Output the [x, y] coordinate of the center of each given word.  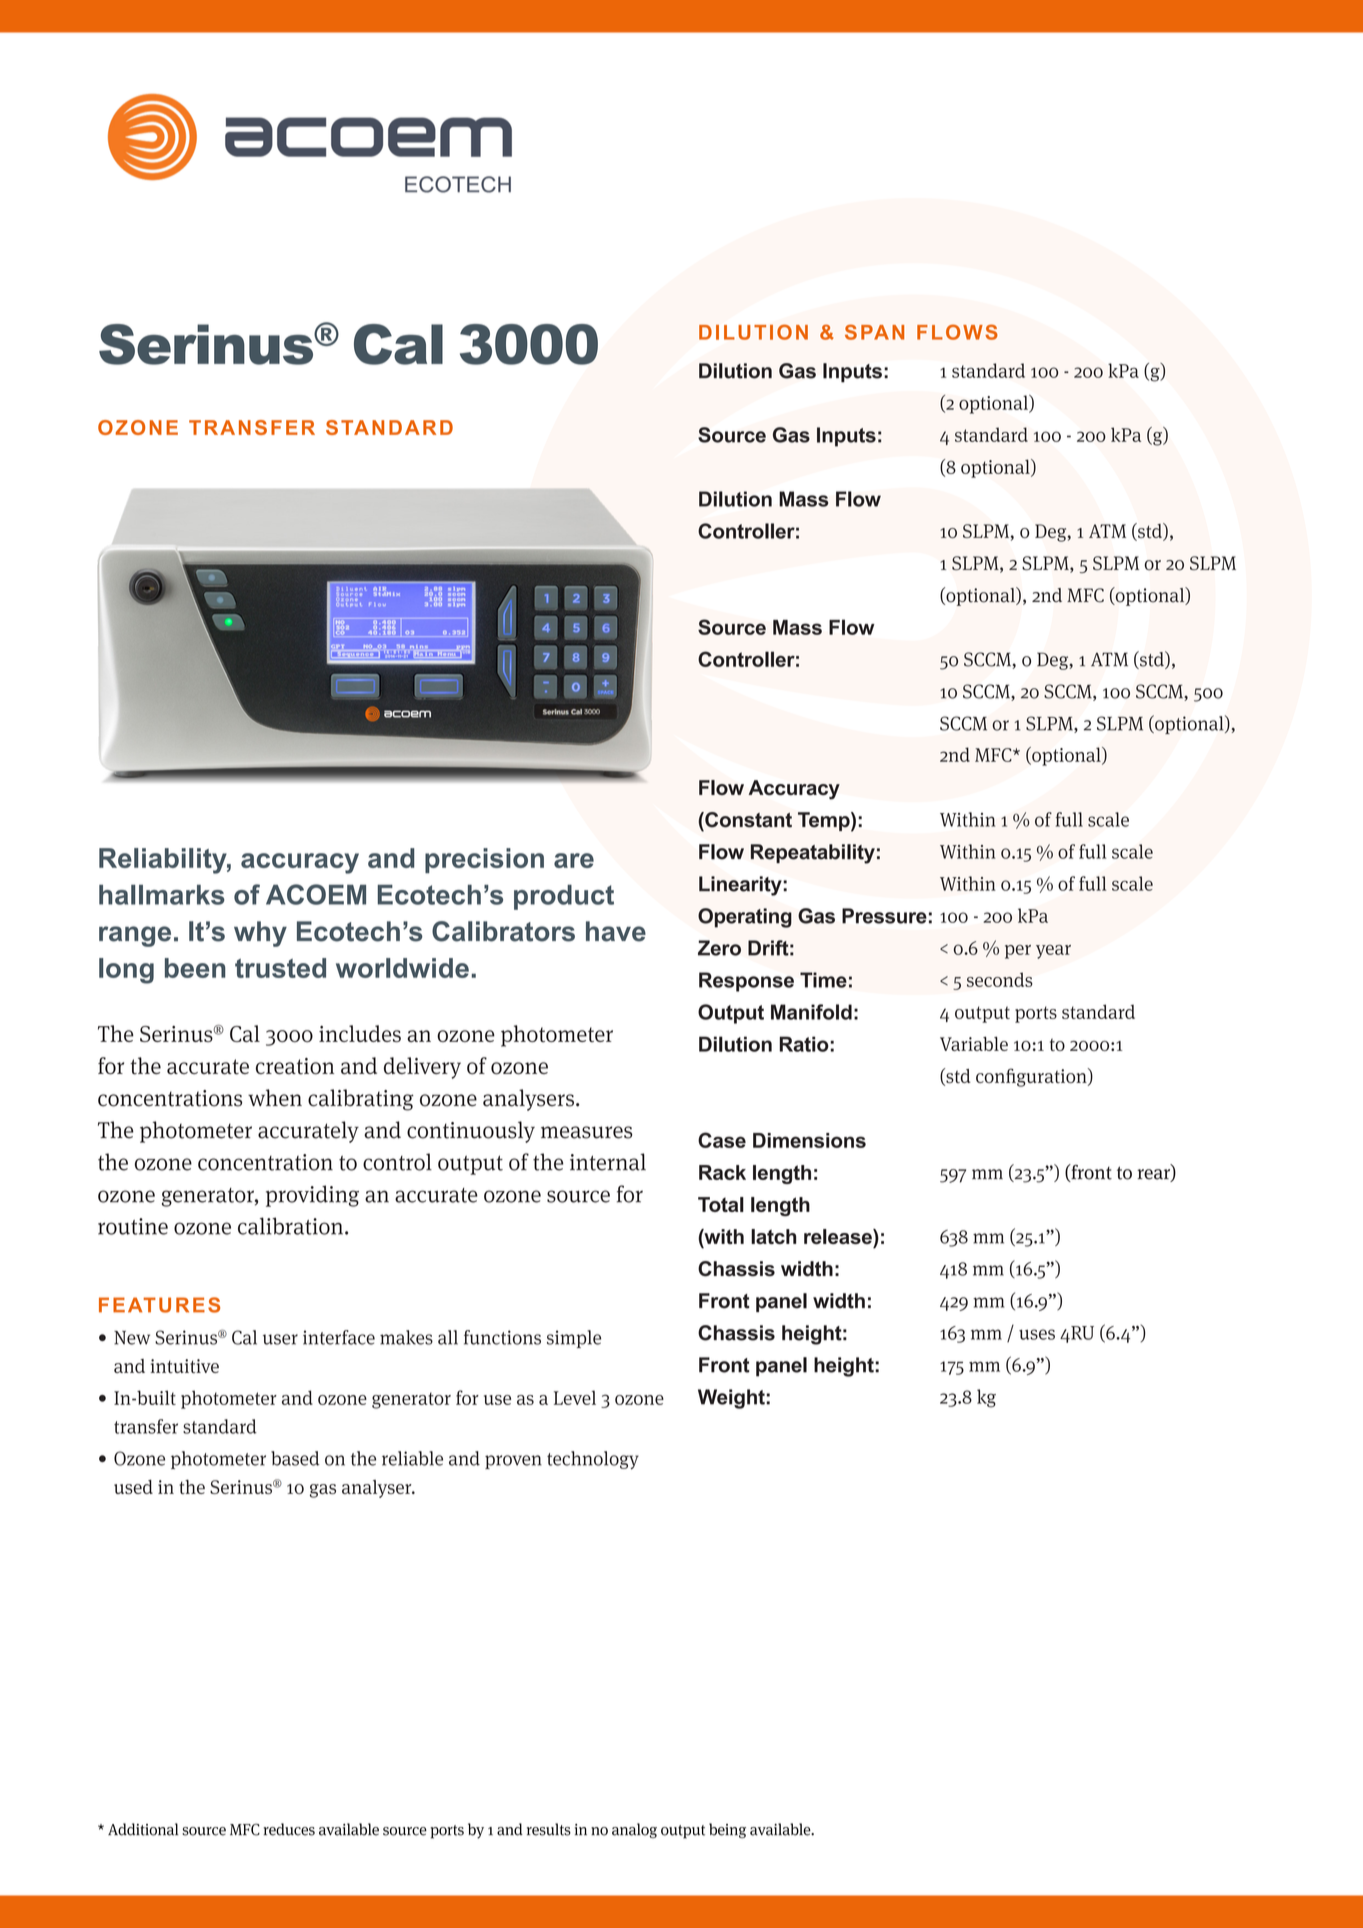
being [727, 1830]
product [564, 897]
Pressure [884, 916]
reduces [289, 1829]
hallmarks [162, 895]
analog [634, 1830]
